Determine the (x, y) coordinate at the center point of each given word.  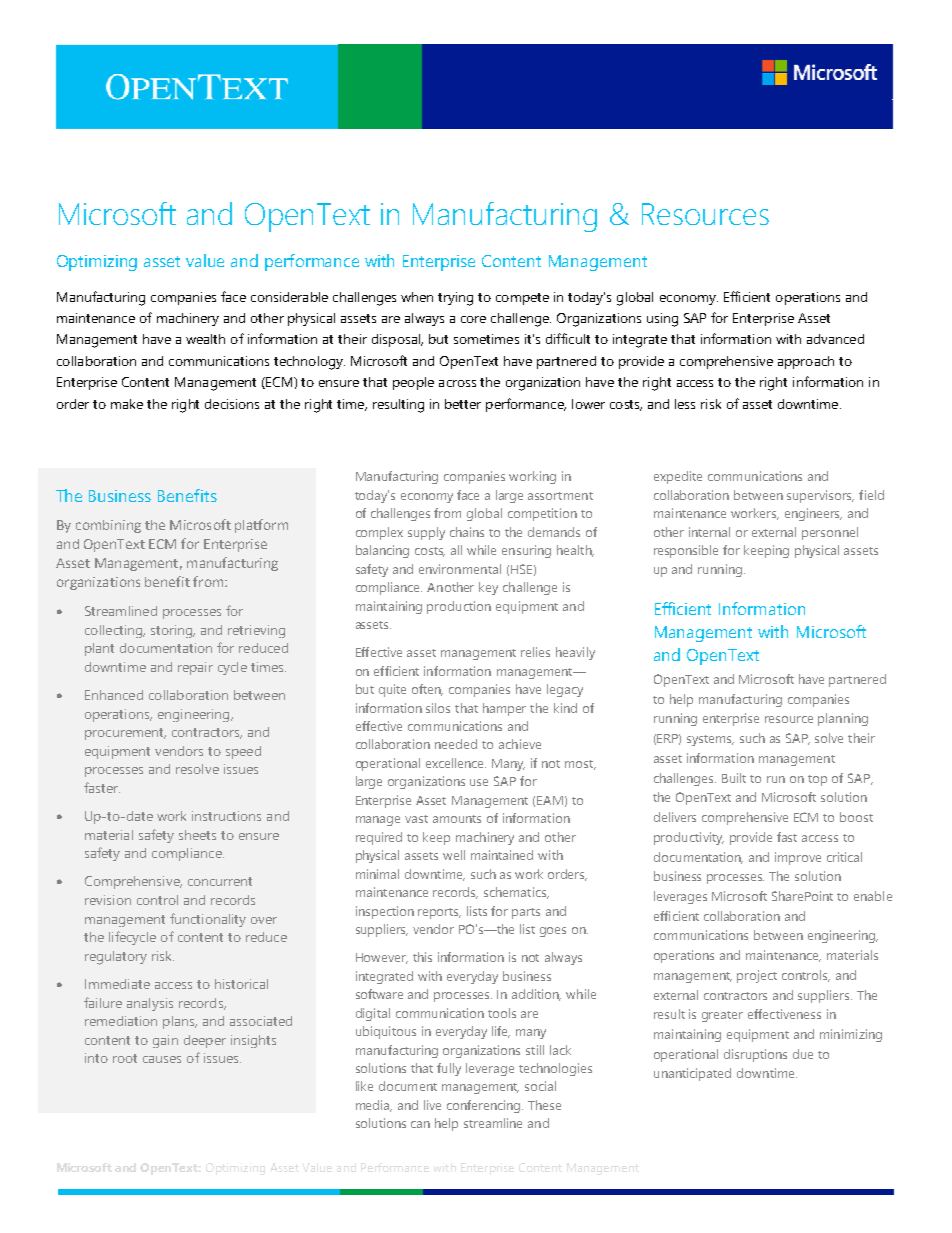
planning (843, 719)
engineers (813, 514)
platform (261, 526)
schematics (516, 893)
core (473, 319)
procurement (125, 734)
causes (162, 1059)
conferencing (485, 1106)
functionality (208, 920)
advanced (835, 339)
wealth (205, 339)
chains (467, 532)
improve (798, 858)
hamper (504, 709)
